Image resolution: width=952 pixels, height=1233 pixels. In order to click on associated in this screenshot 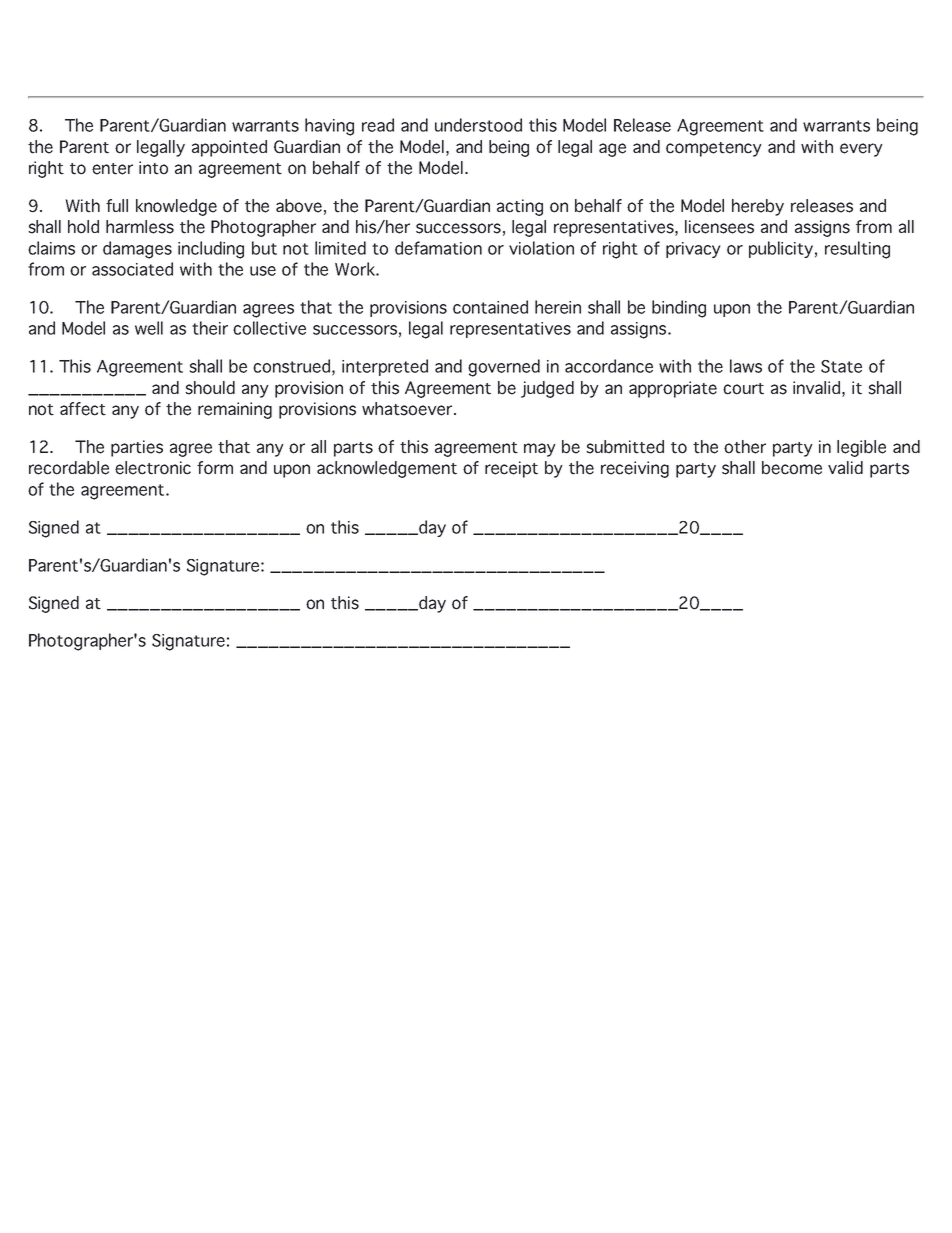, I will do `click(132, 269)`.
